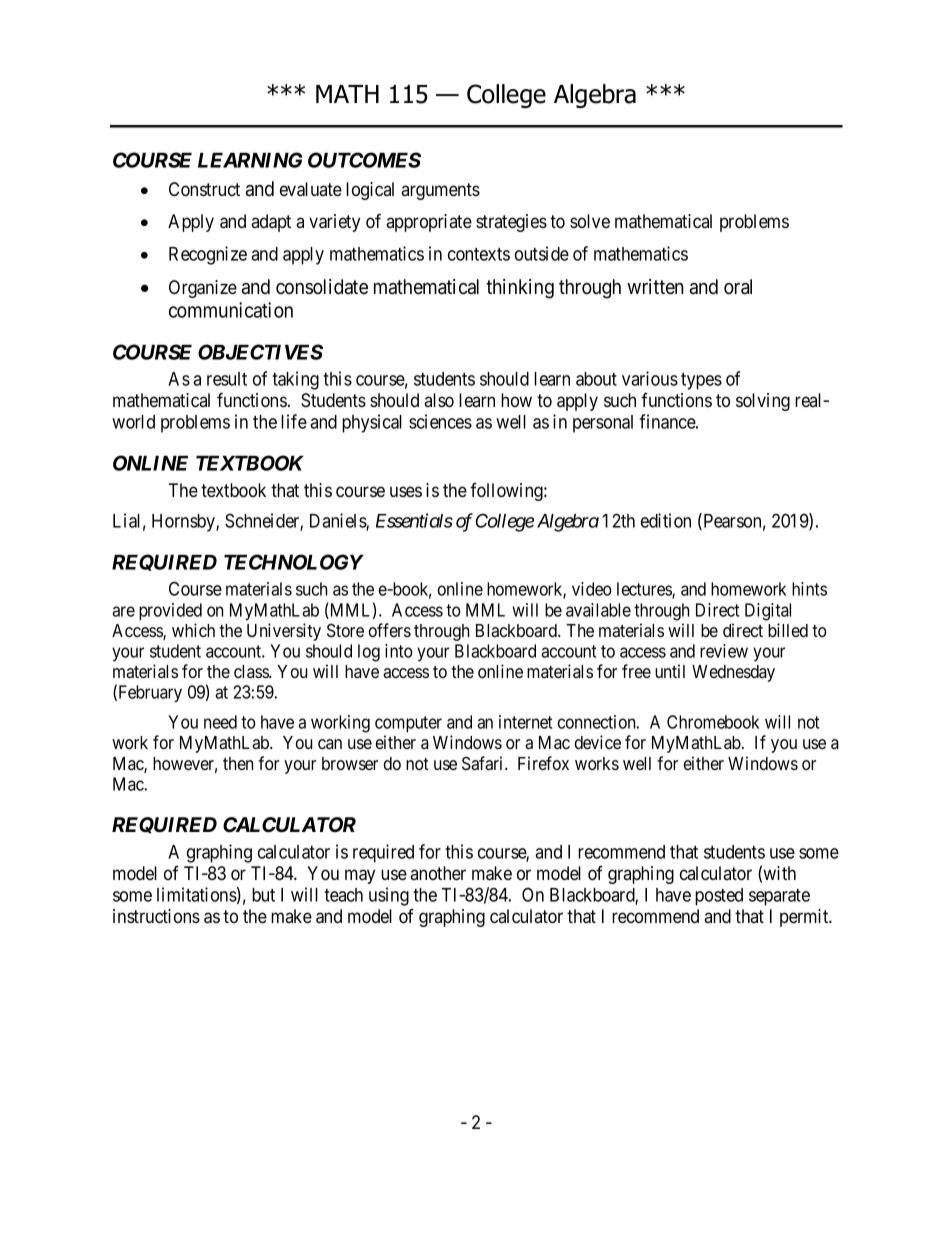 The height and width of the document is (1233, 952). What do you see at coordinates (590, 221) in the document?
I see `solve` at bounding box center [590, 221].
